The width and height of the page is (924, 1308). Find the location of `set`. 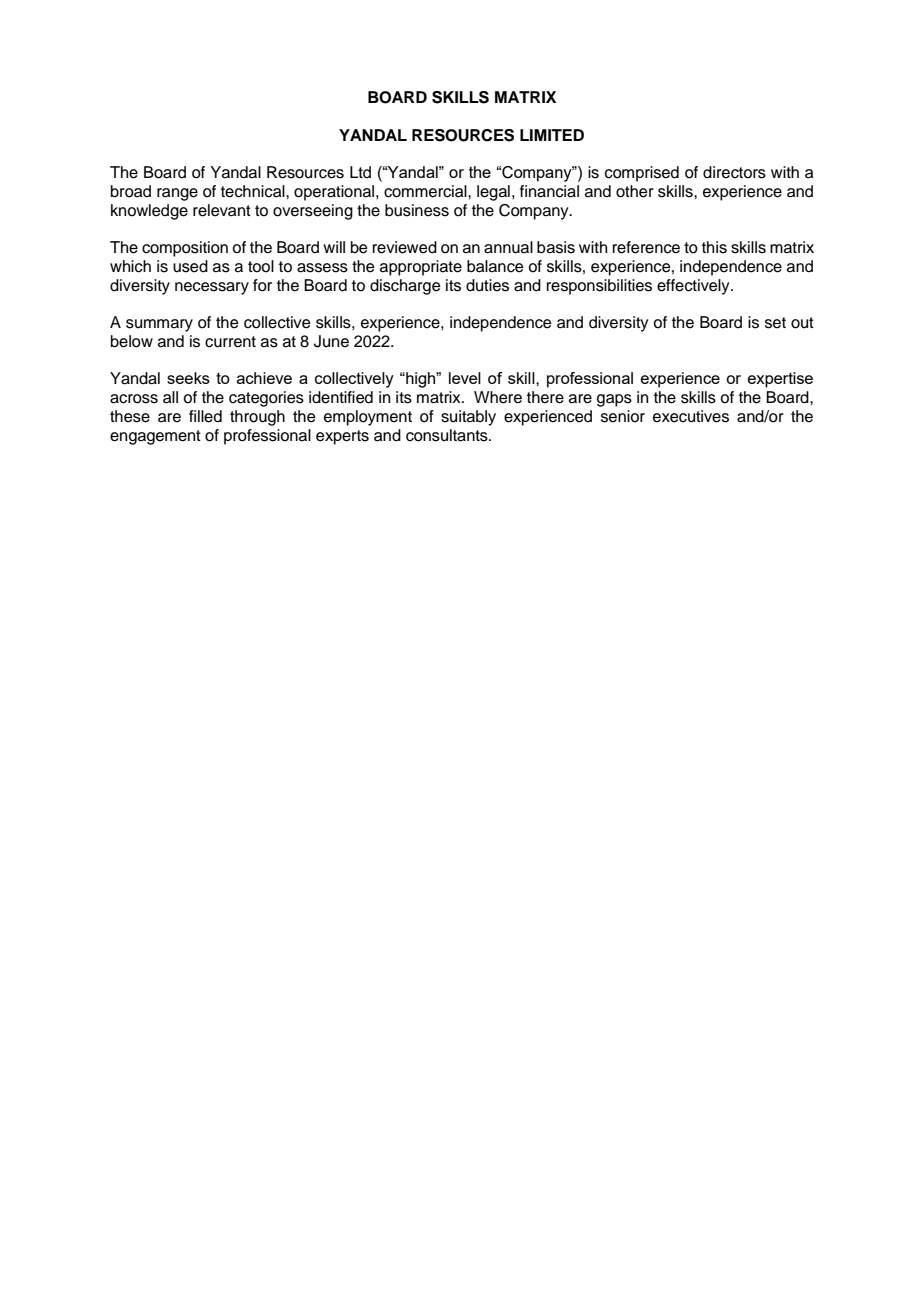

set is located at coordinates (775, 323).
